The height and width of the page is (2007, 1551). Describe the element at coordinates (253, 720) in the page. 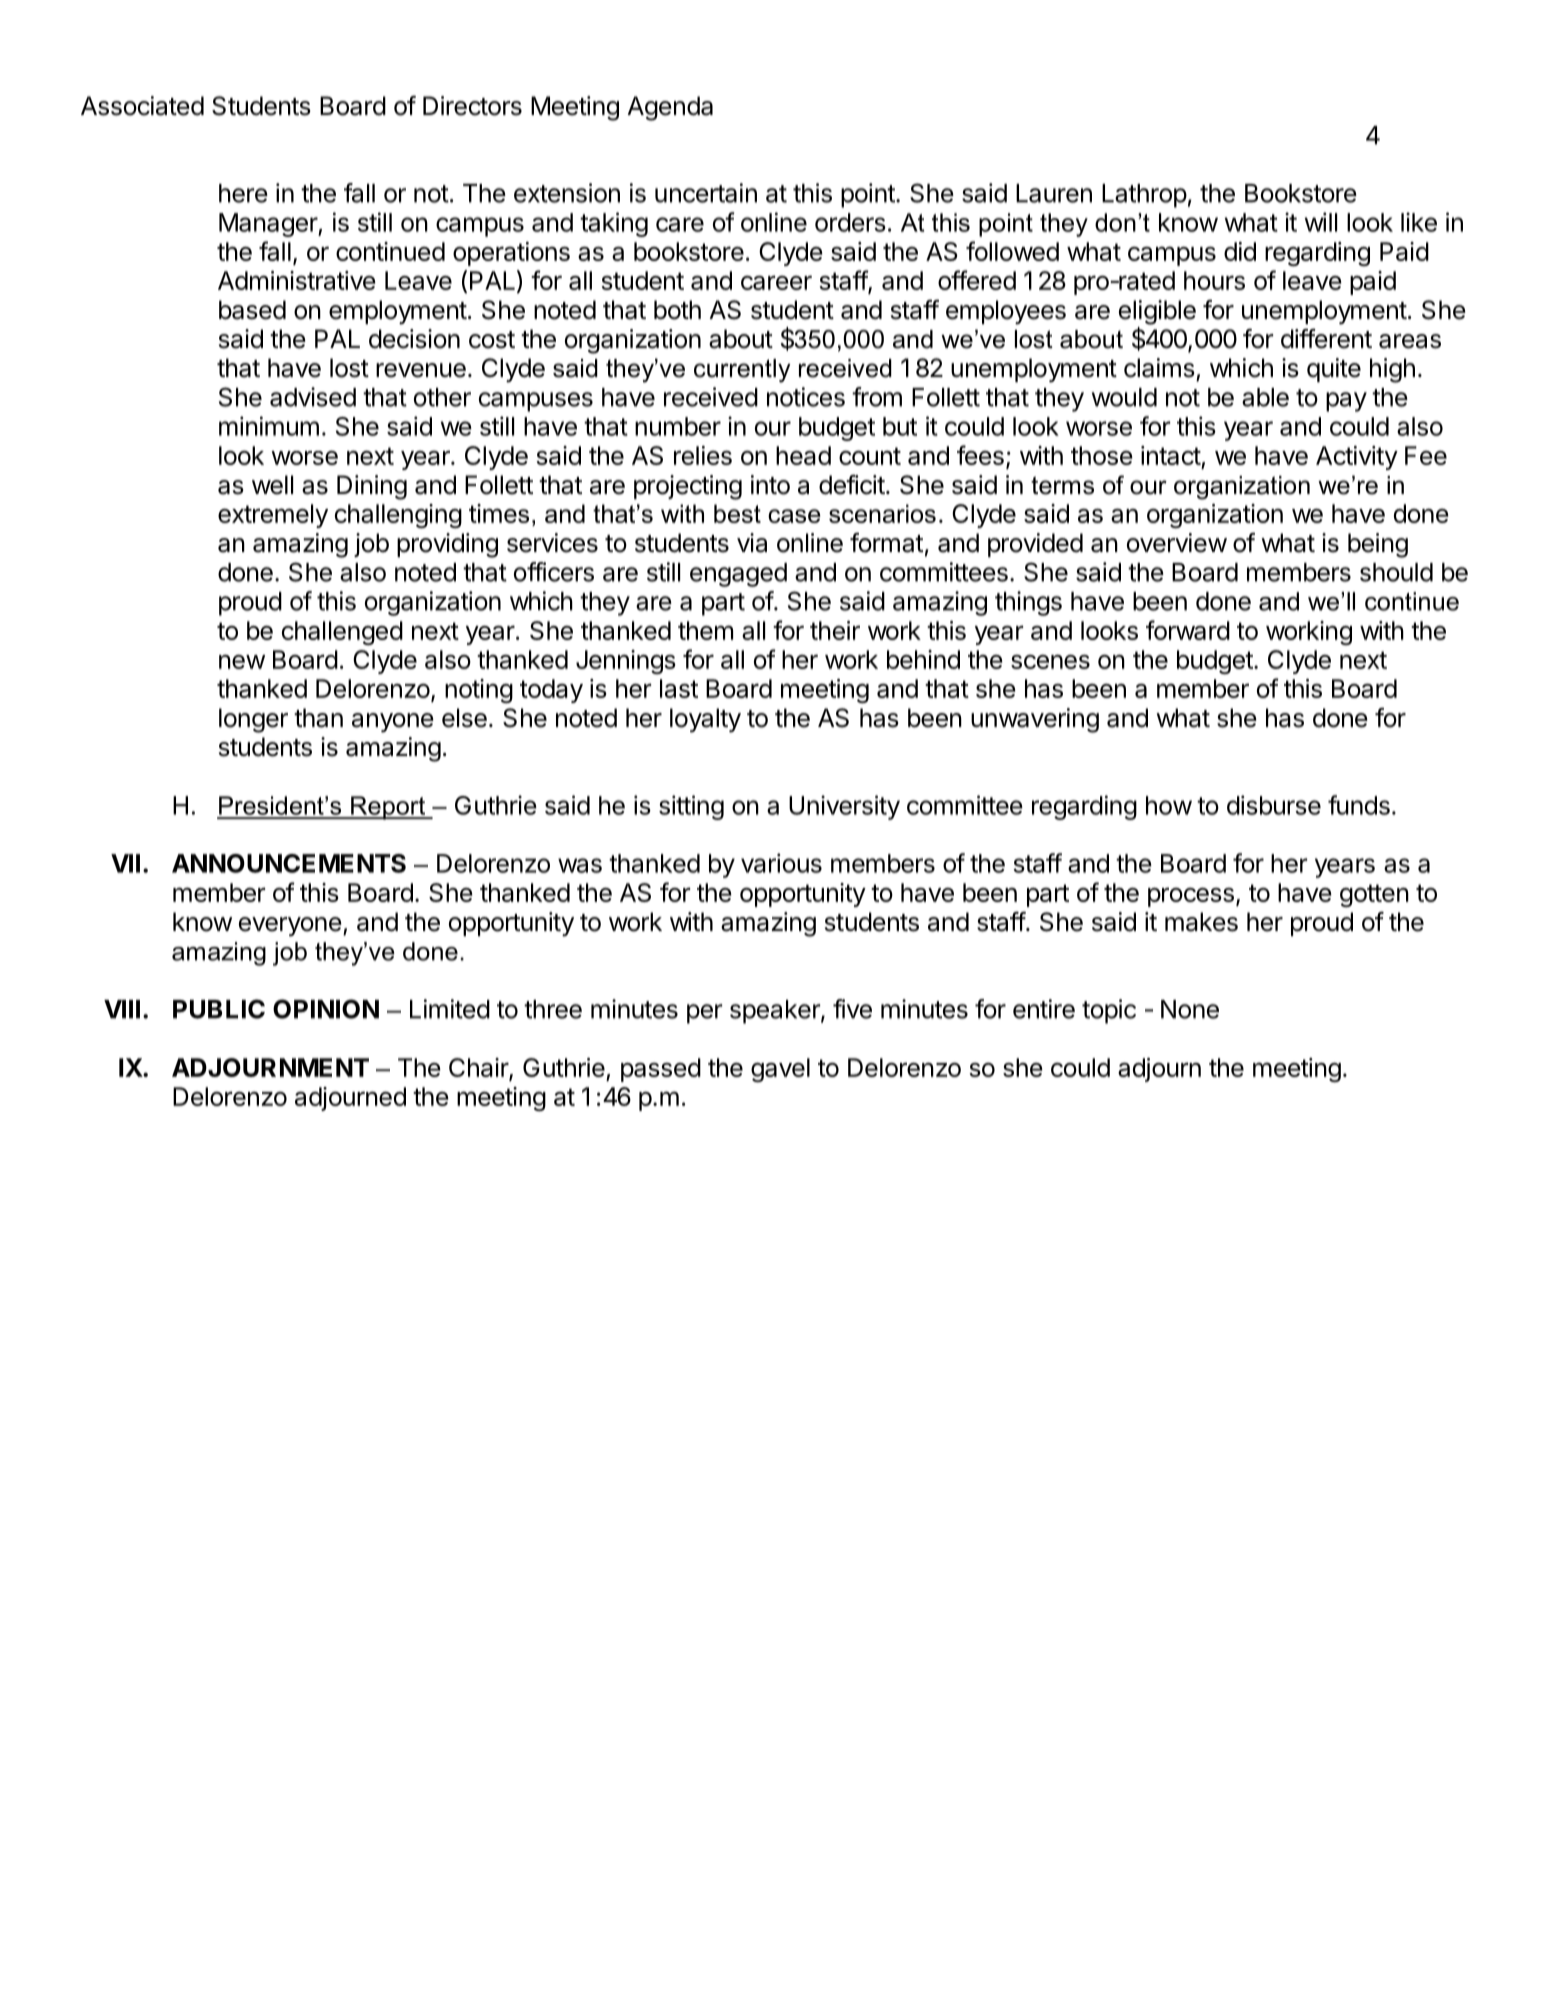

I see `longer` at that location.
